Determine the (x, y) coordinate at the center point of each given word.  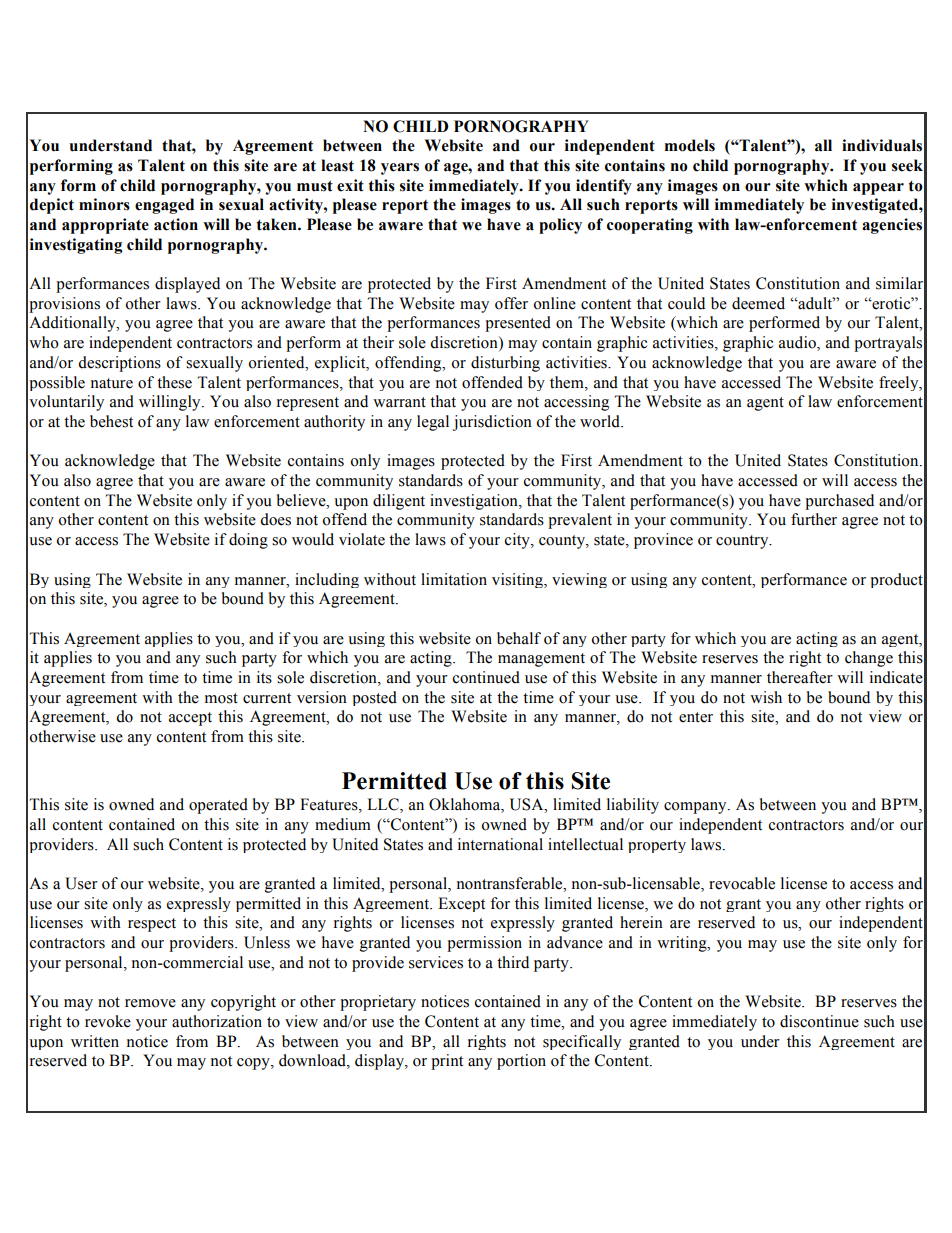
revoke (108, 1021)
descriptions (119, 364)
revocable (742, 883)
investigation (475, 502)
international (500, 844)
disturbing (505, 364)
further (814, 519)
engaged (164, 206)
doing (248, 541)
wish (766, 697)
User (81, 883)
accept (190, 719)
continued (486, 677)
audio (798, 343)
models (690, 145)
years (400, 169)
